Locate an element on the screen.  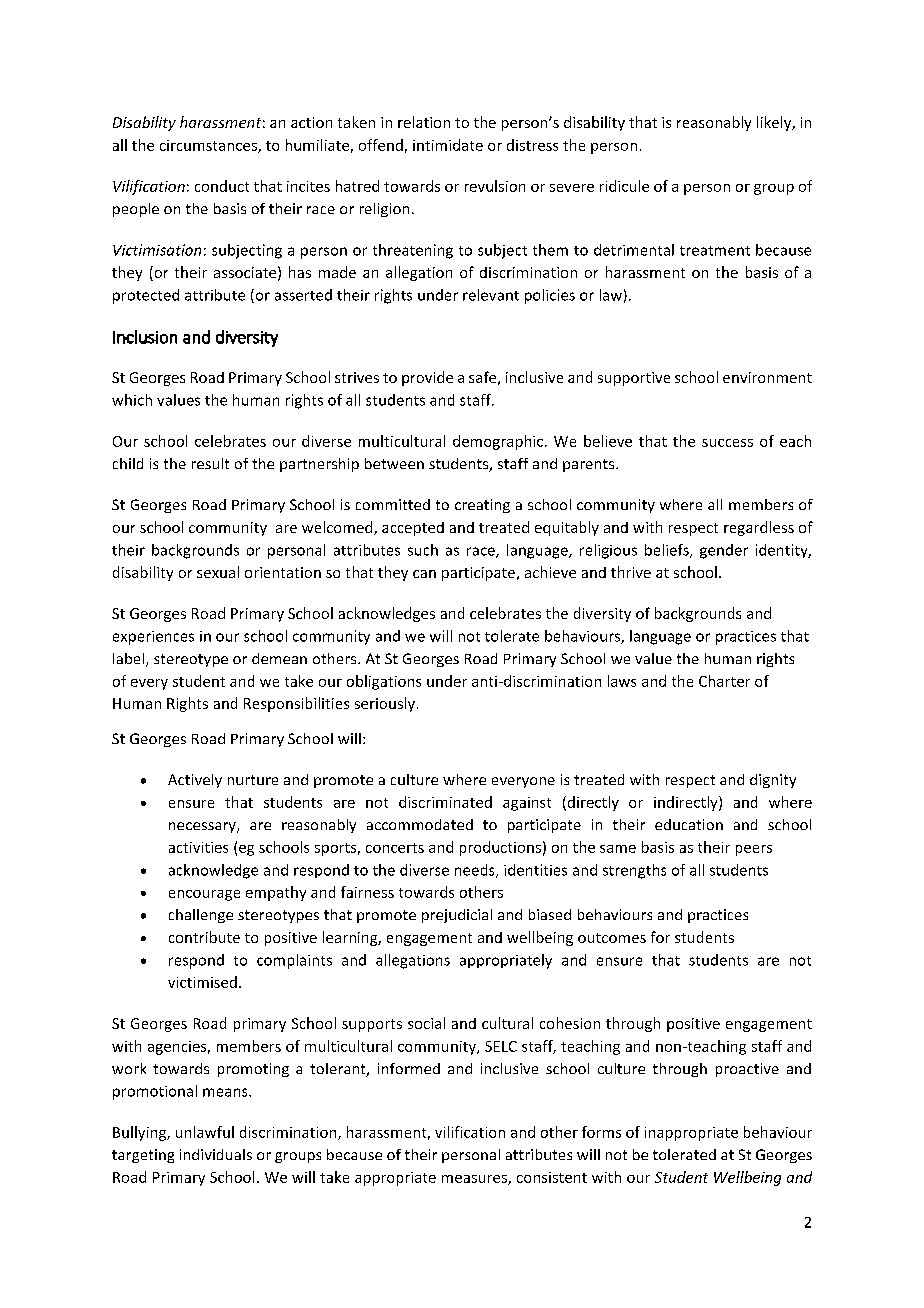
conduct is located at coordinates (222, 186).
